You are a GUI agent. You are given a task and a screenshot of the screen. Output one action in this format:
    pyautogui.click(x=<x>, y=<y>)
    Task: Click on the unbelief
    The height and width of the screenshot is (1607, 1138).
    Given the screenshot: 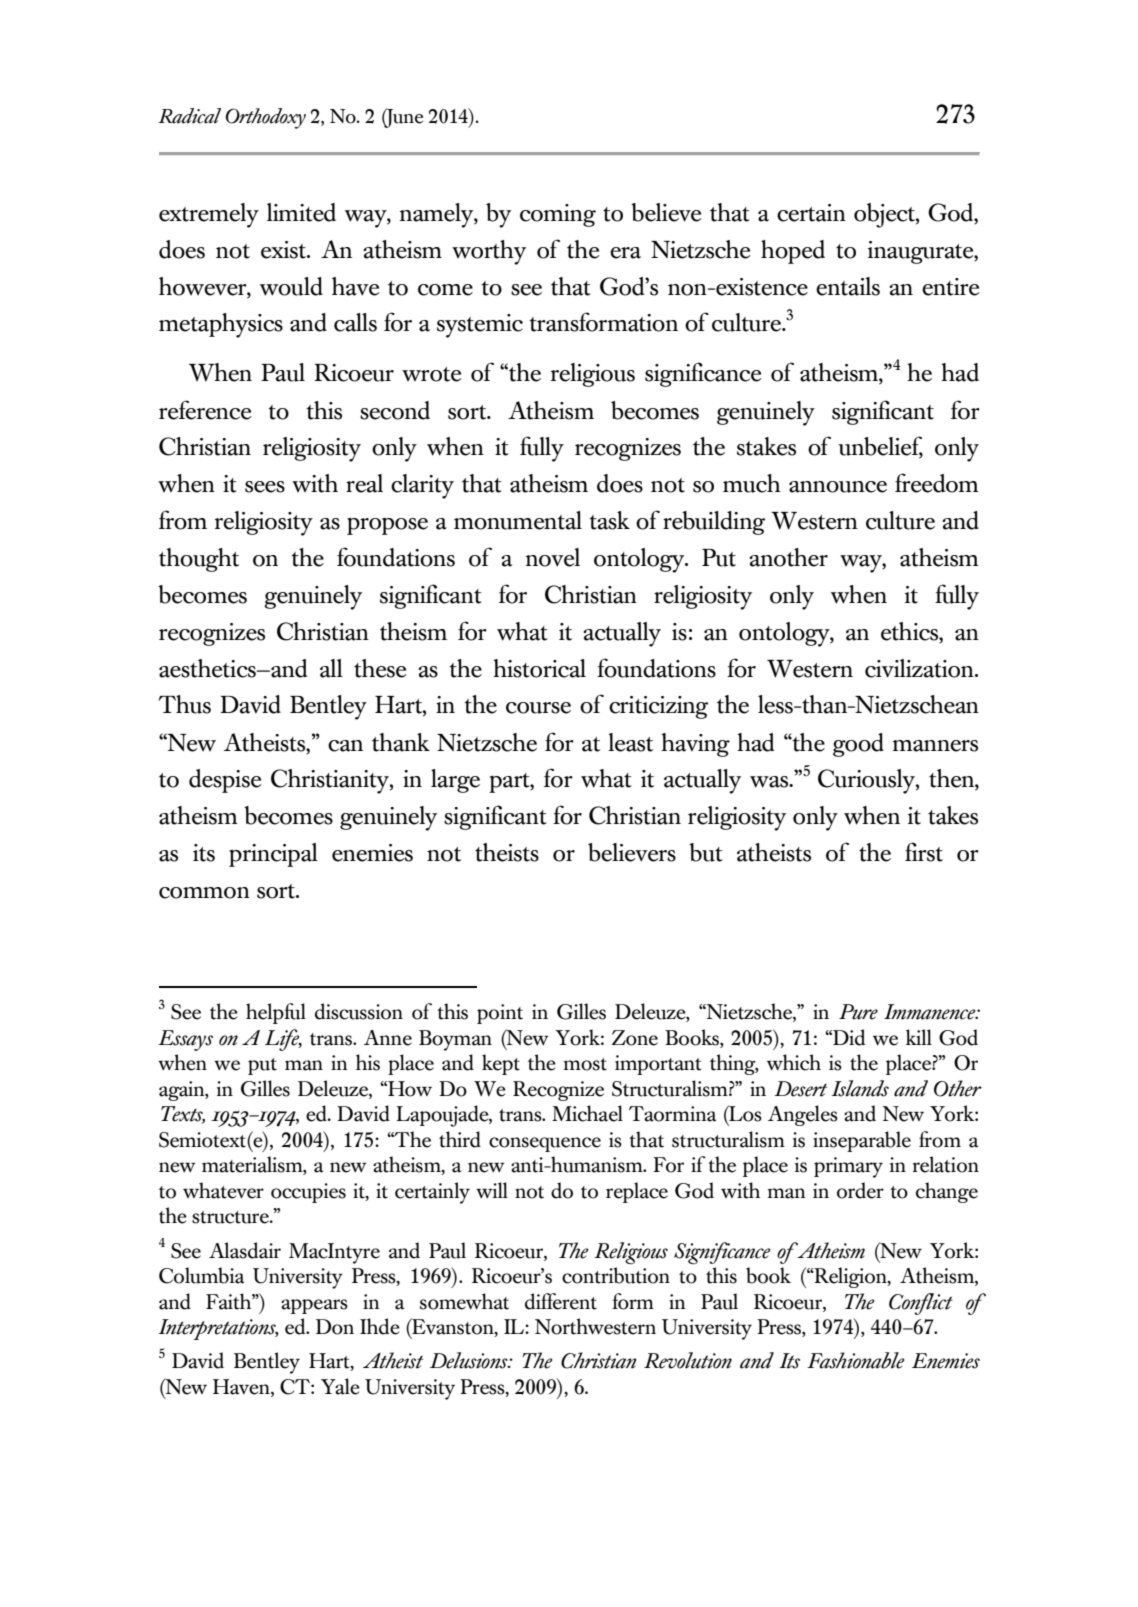 What is the action you would take?
    pyautogui.click(x=880, y=447)
